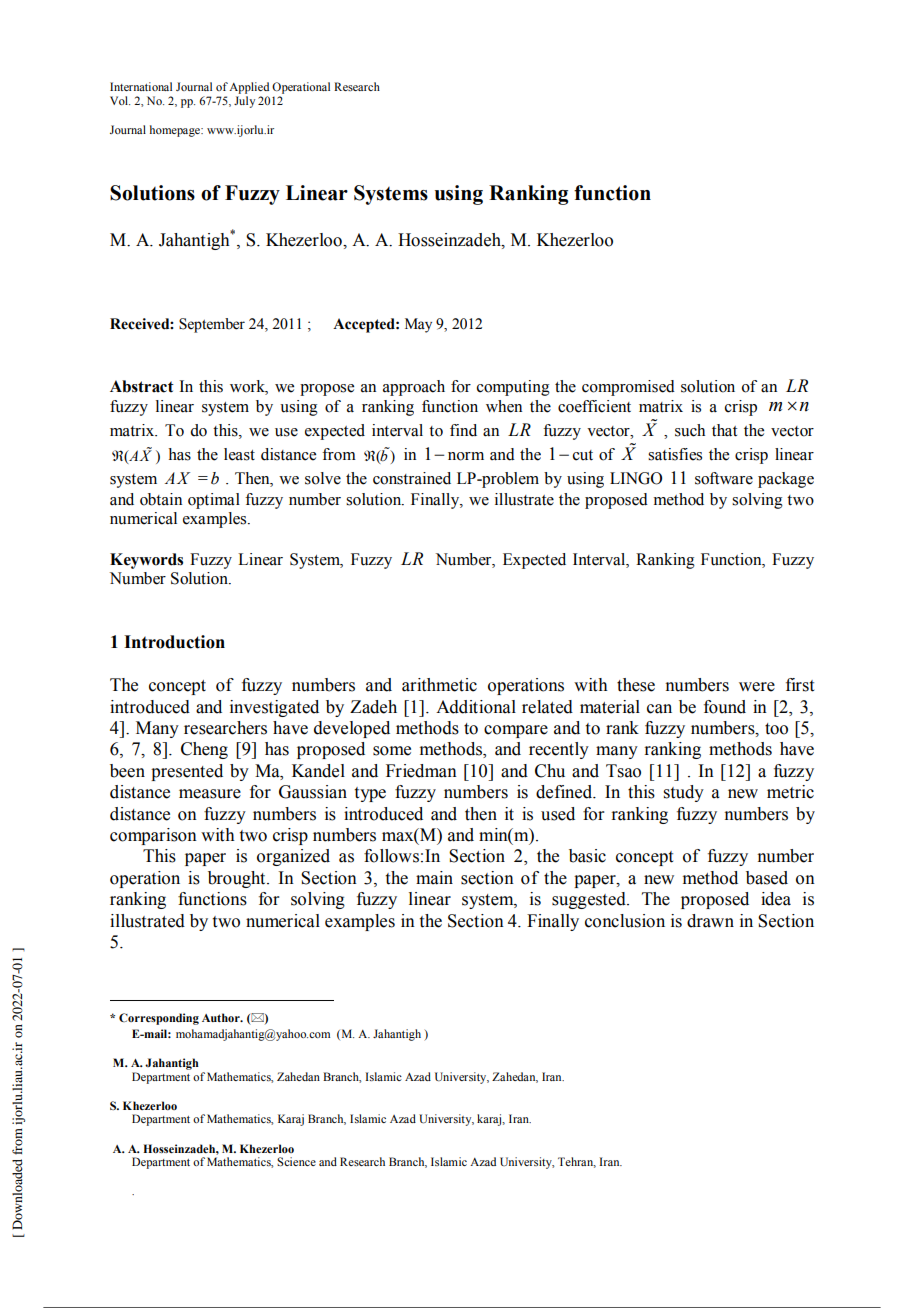 Image resolution: width=924 pixels, height=1308 pixels. Describe the element at coordinates (418, 325) in the page. I see `May` at that location.
